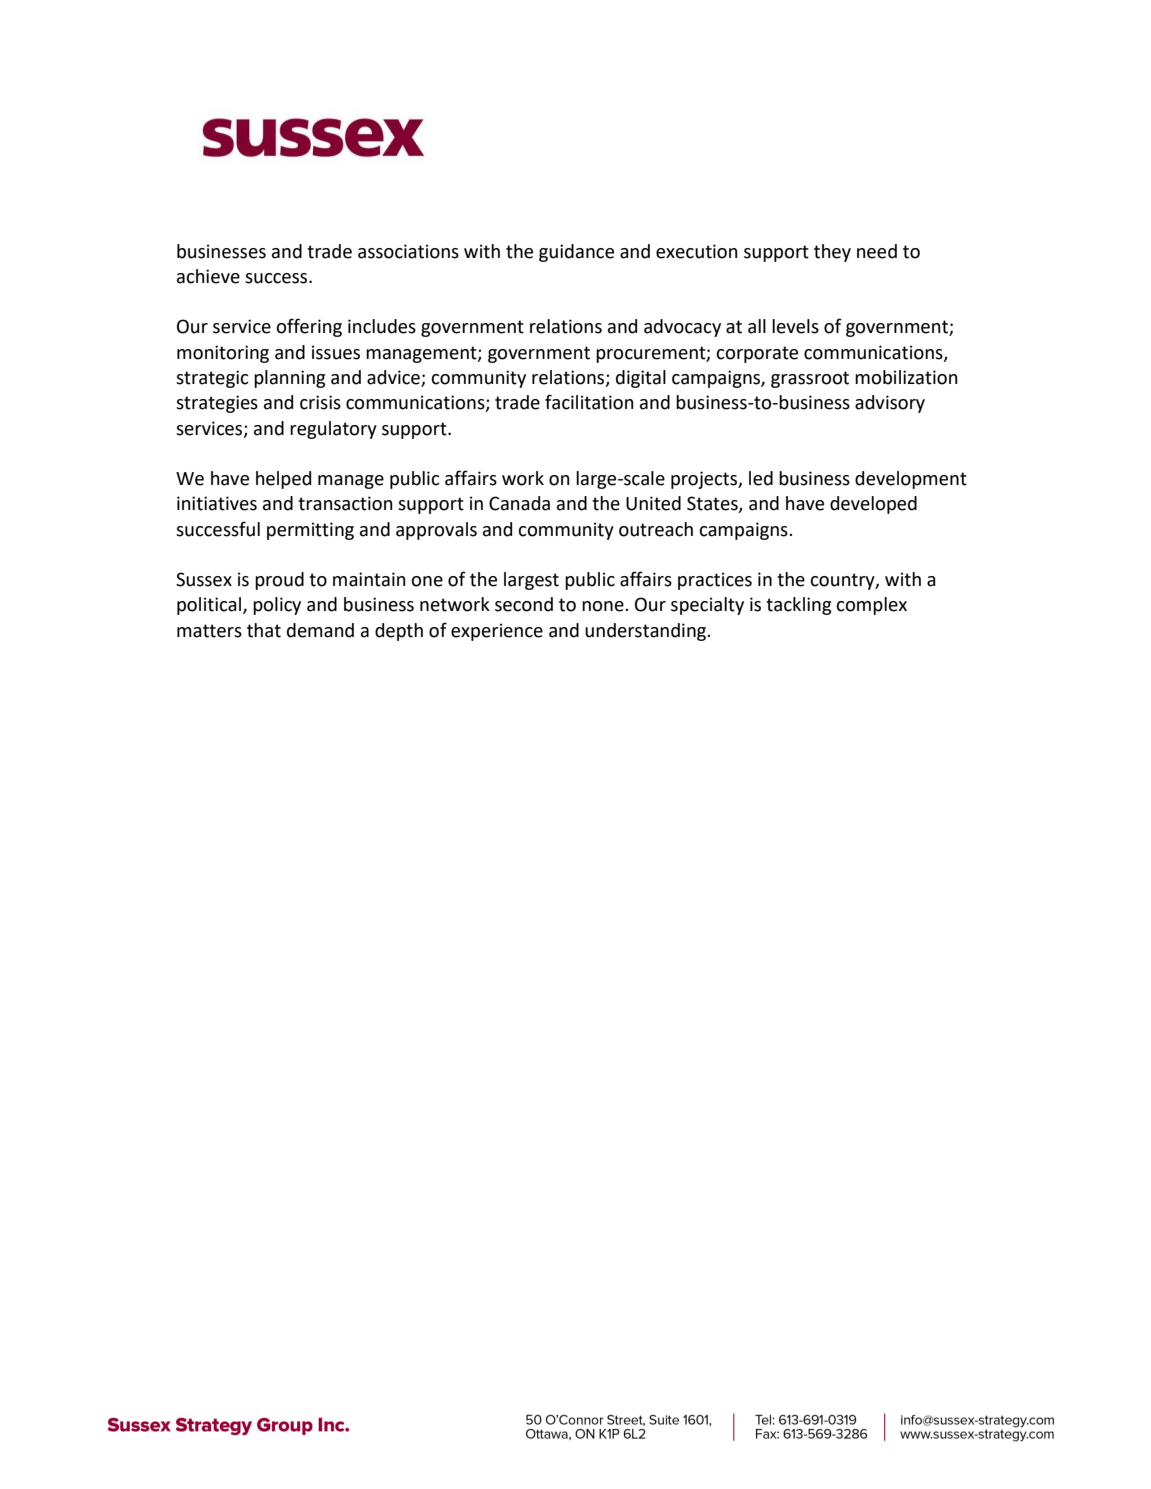  I want to click on second, so click(524, 604).
